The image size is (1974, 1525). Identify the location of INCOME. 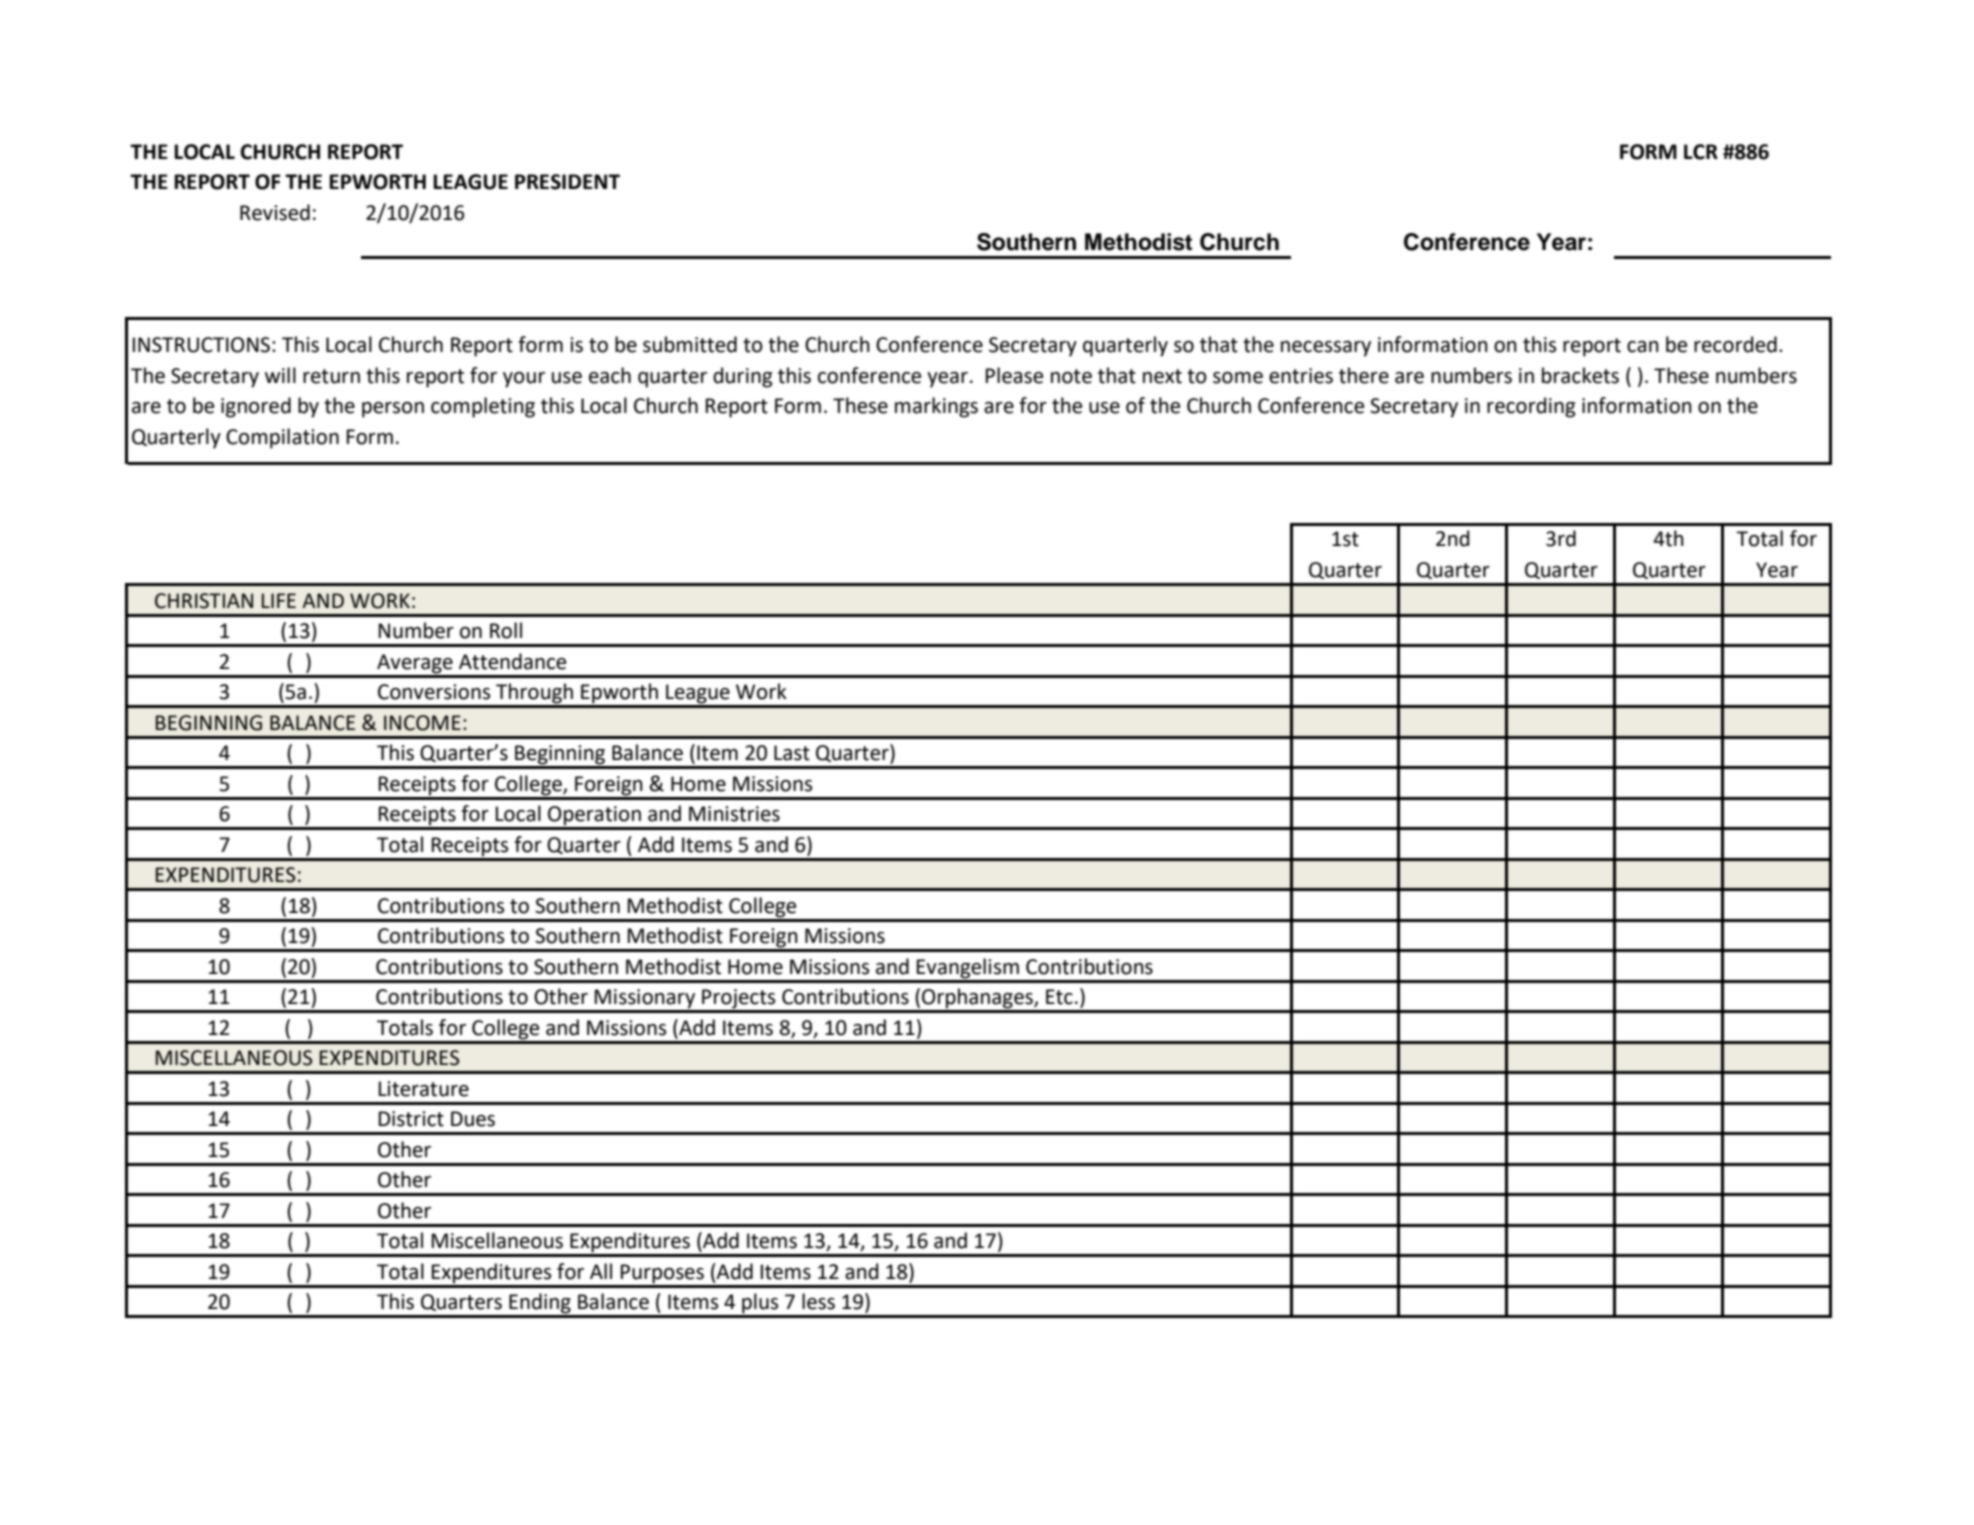
(422, 723).
